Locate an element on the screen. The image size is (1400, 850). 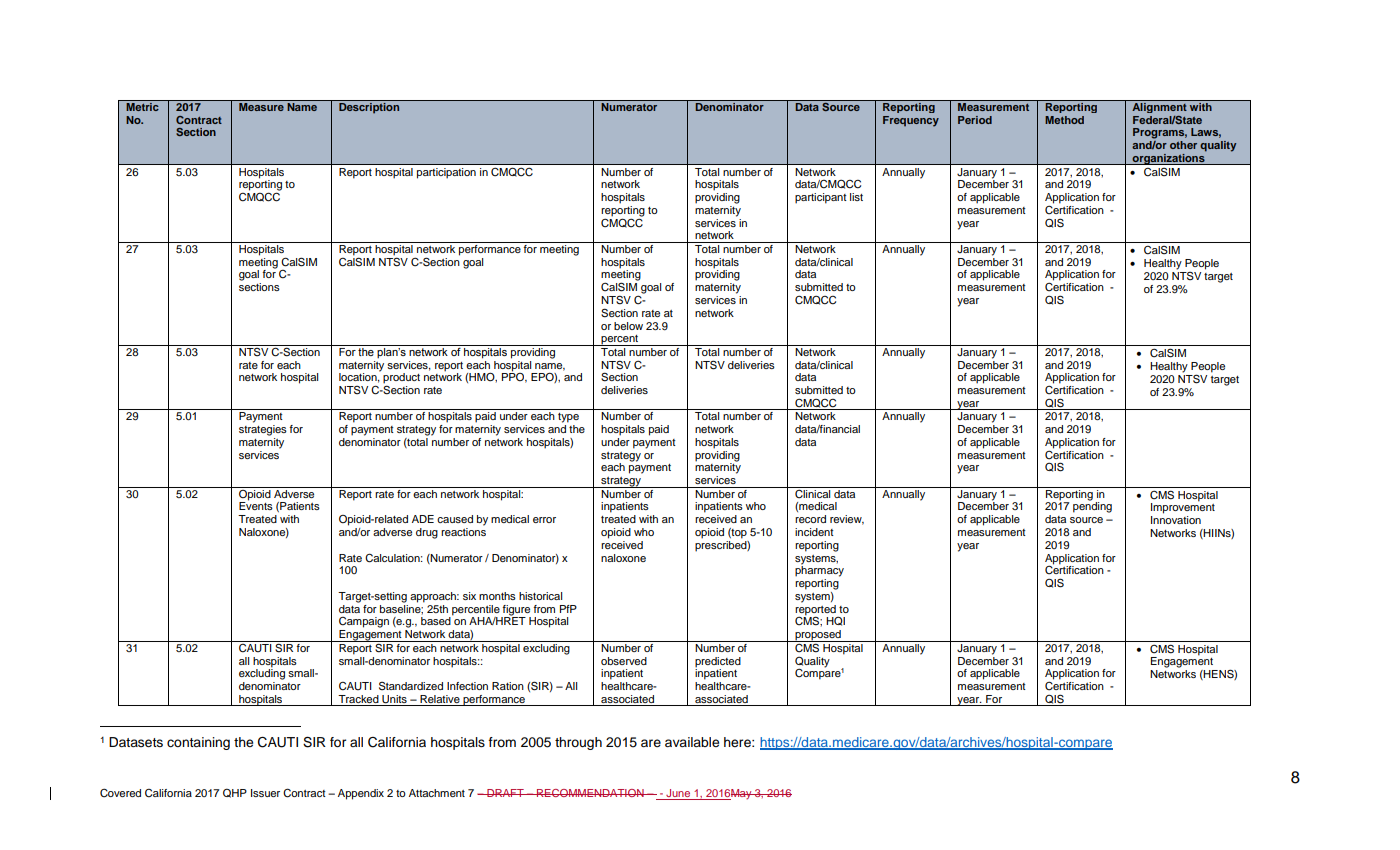
Metric is located at coordinates (142, 106).
